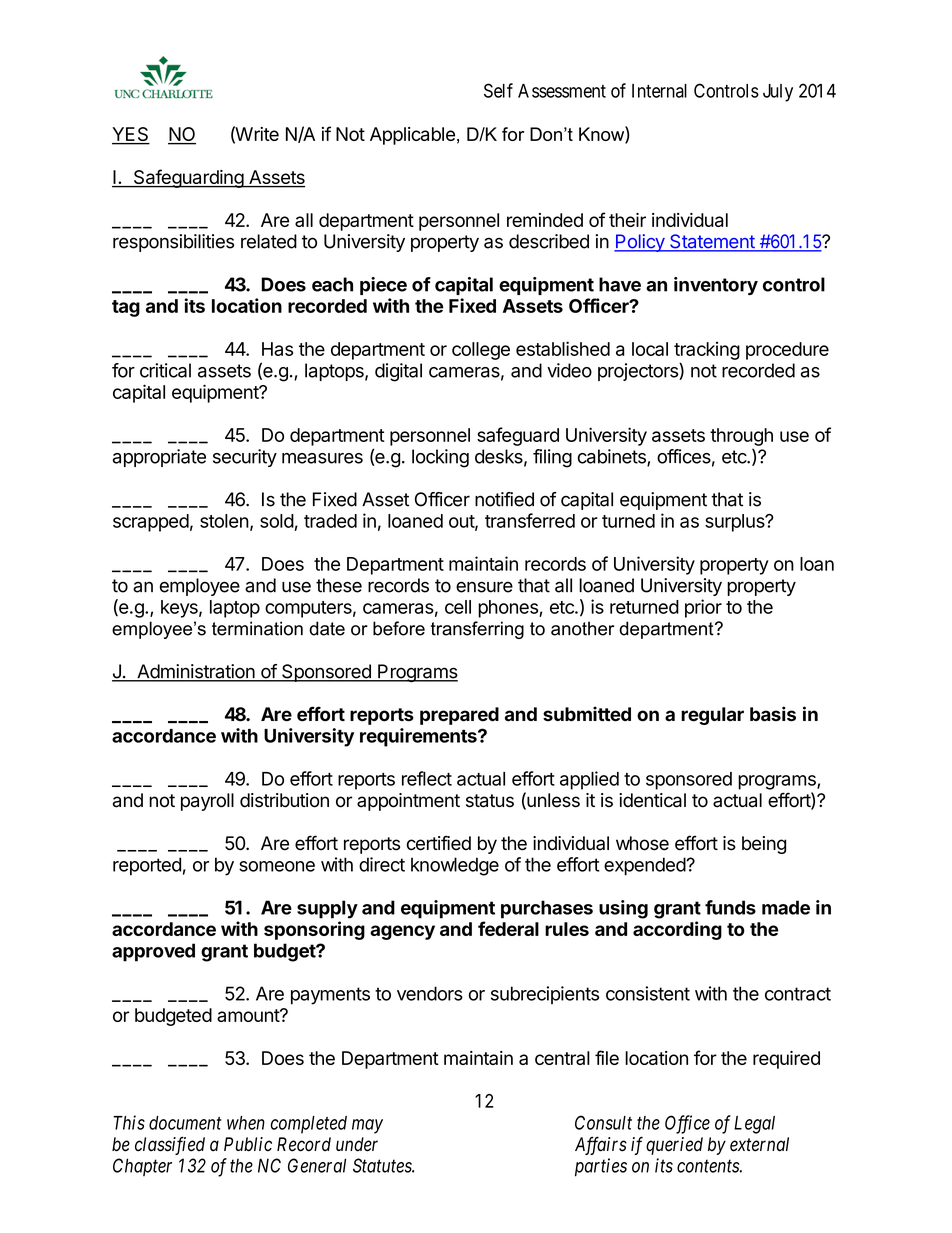  What do you see at coordinates (257, 628) in the screenshot?
I see `termination` at bounding box center [257, 628].
